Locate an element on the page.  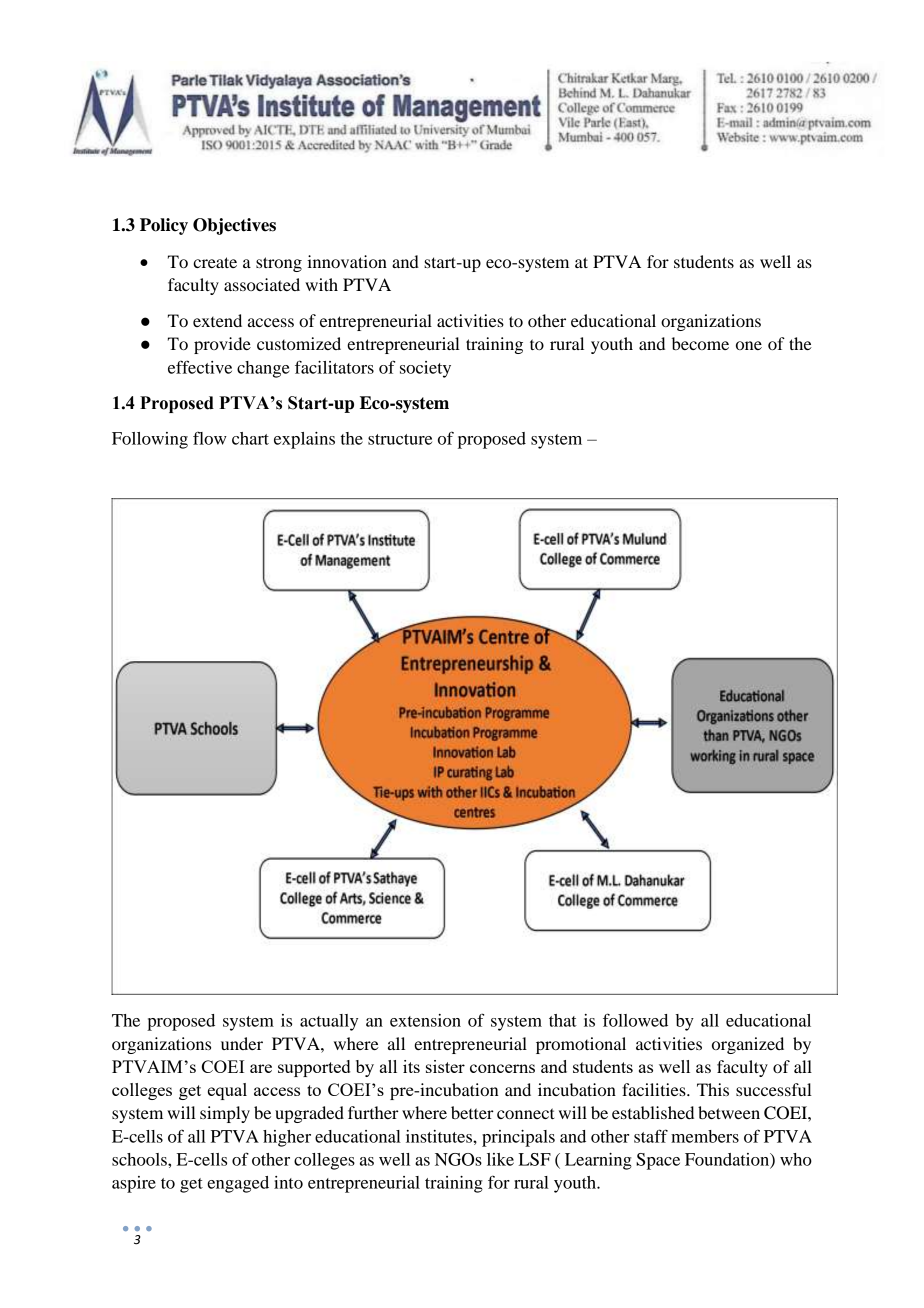
become is located at coordinates (700, 343).
